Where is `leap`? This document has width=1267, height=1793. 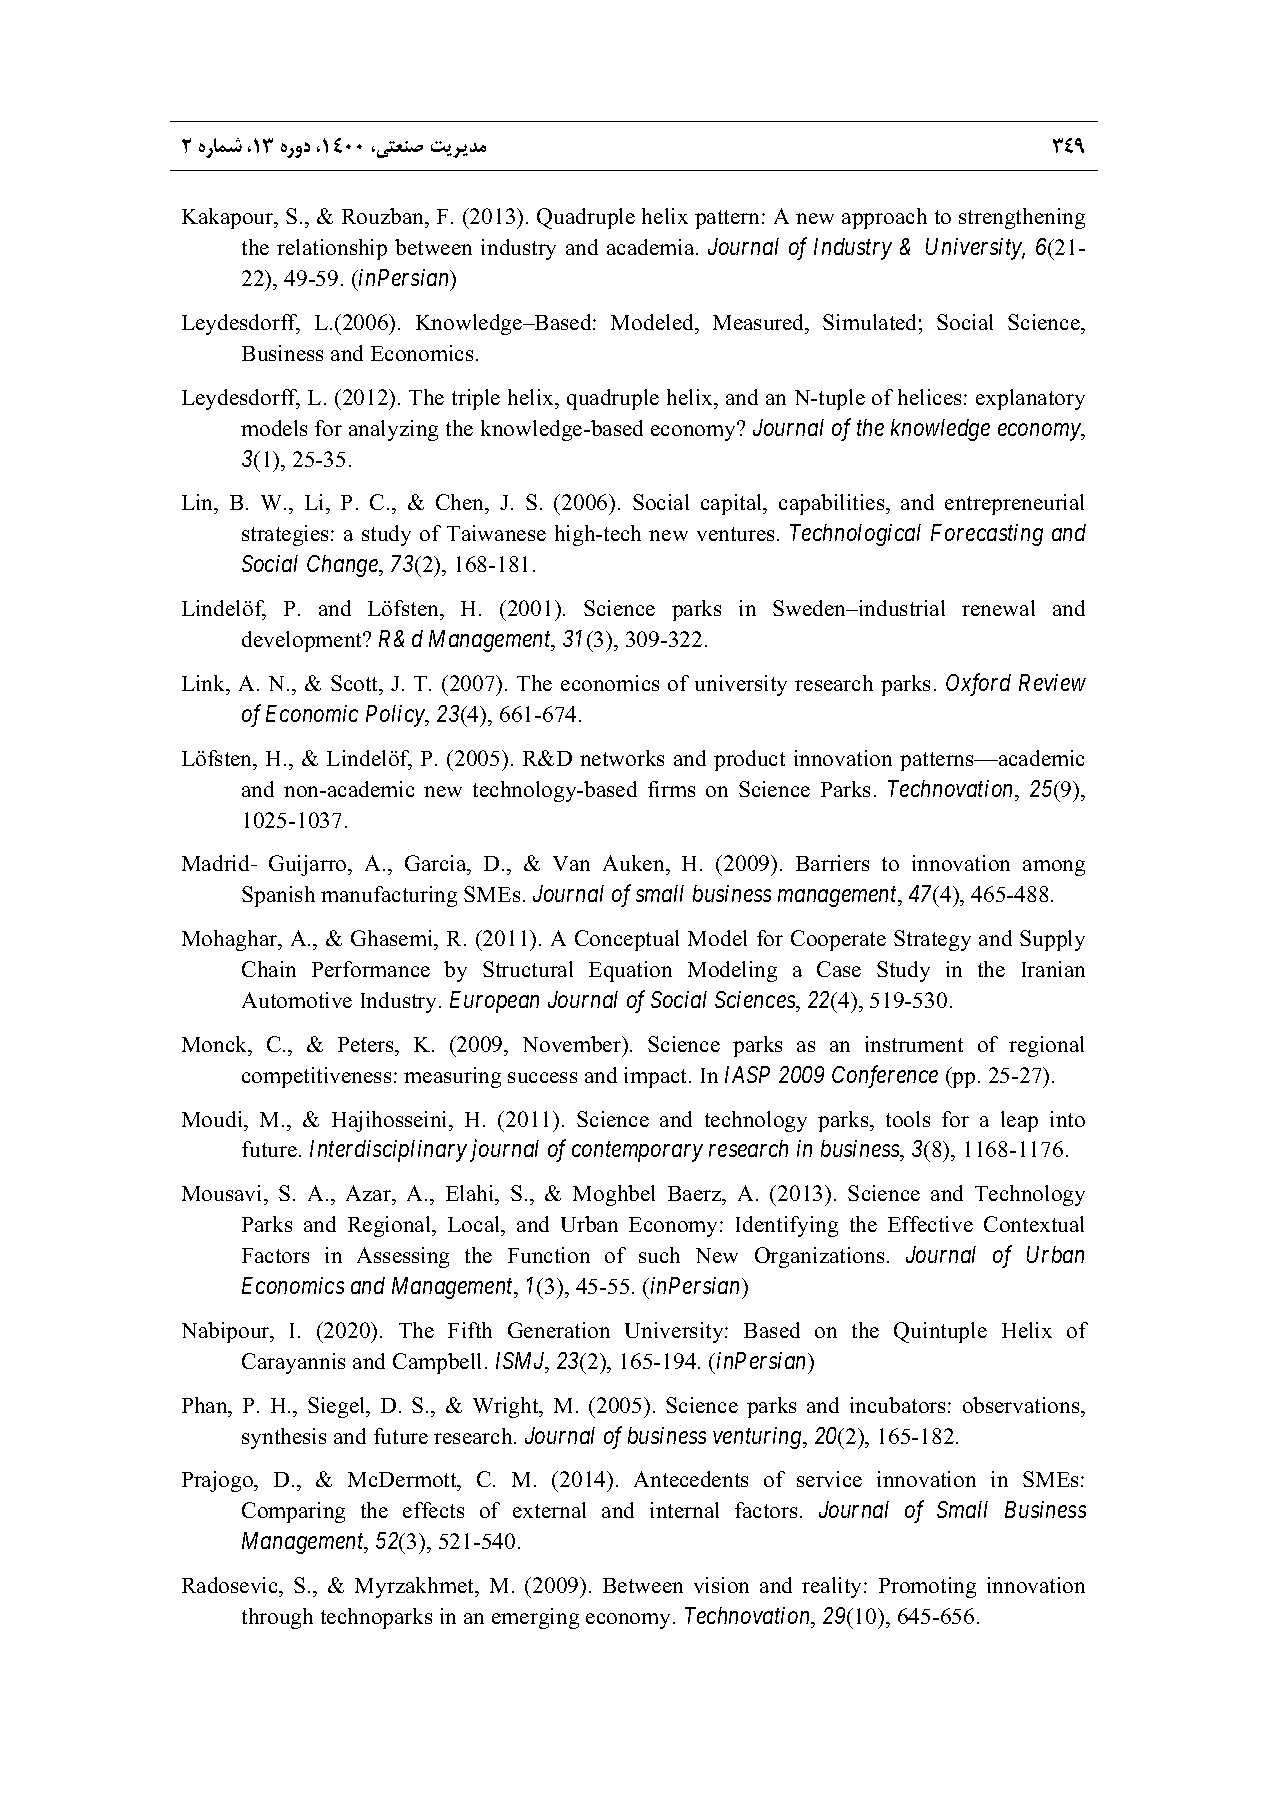
leap is located at coordinates (1019, 1121).
